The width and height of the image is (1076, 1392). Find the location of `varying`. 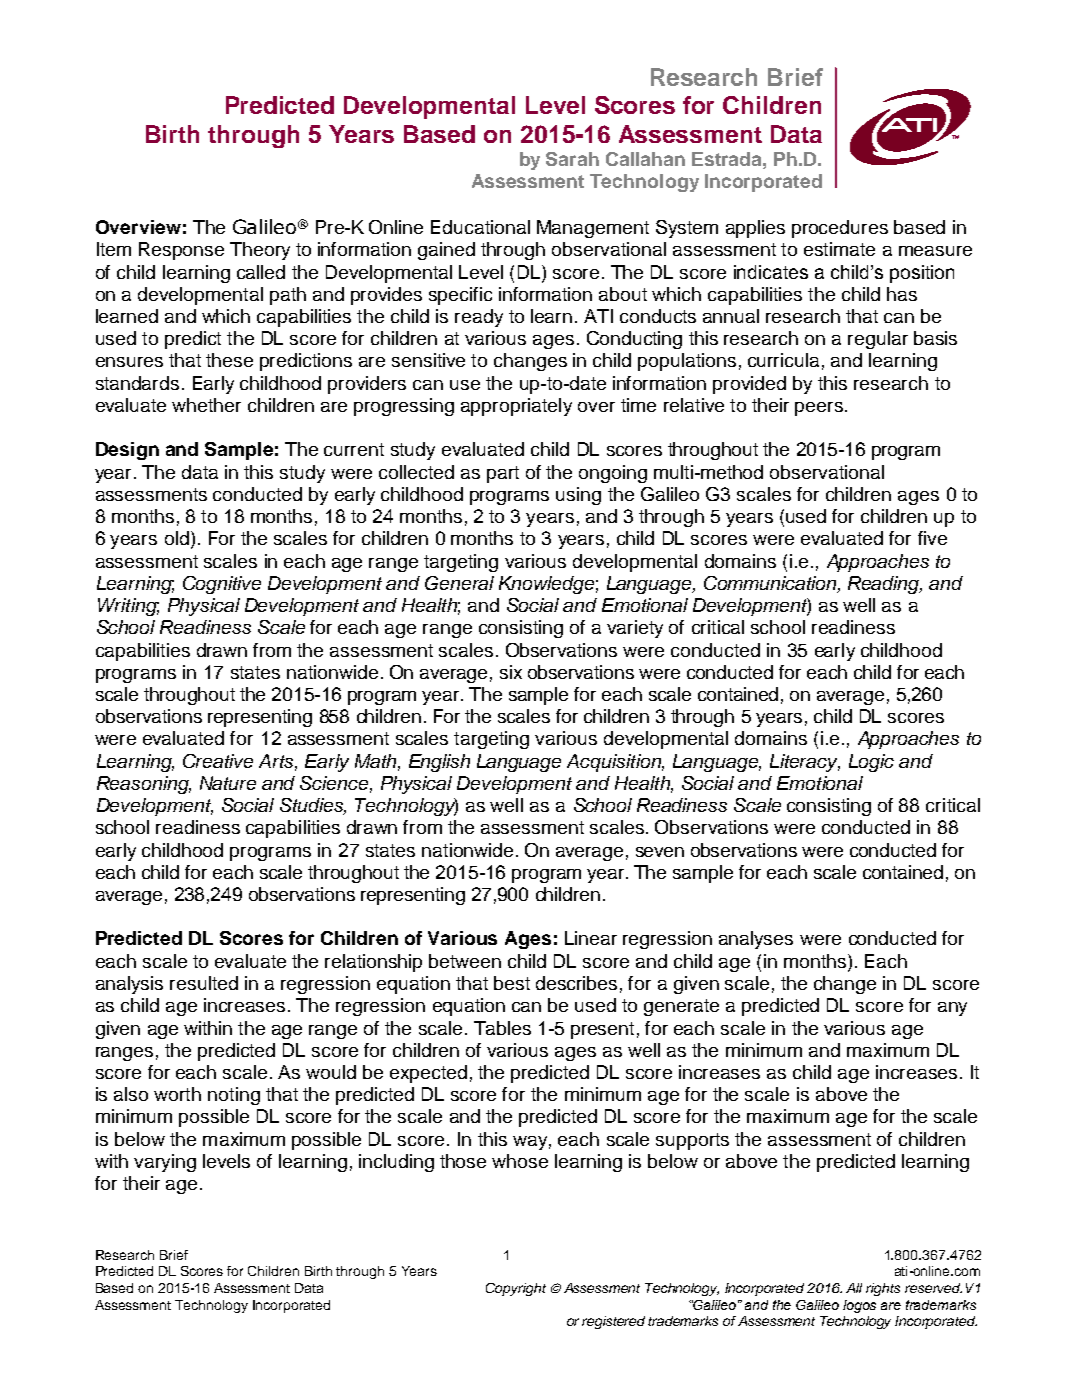

varying is located at coordinates (165, 1163).
